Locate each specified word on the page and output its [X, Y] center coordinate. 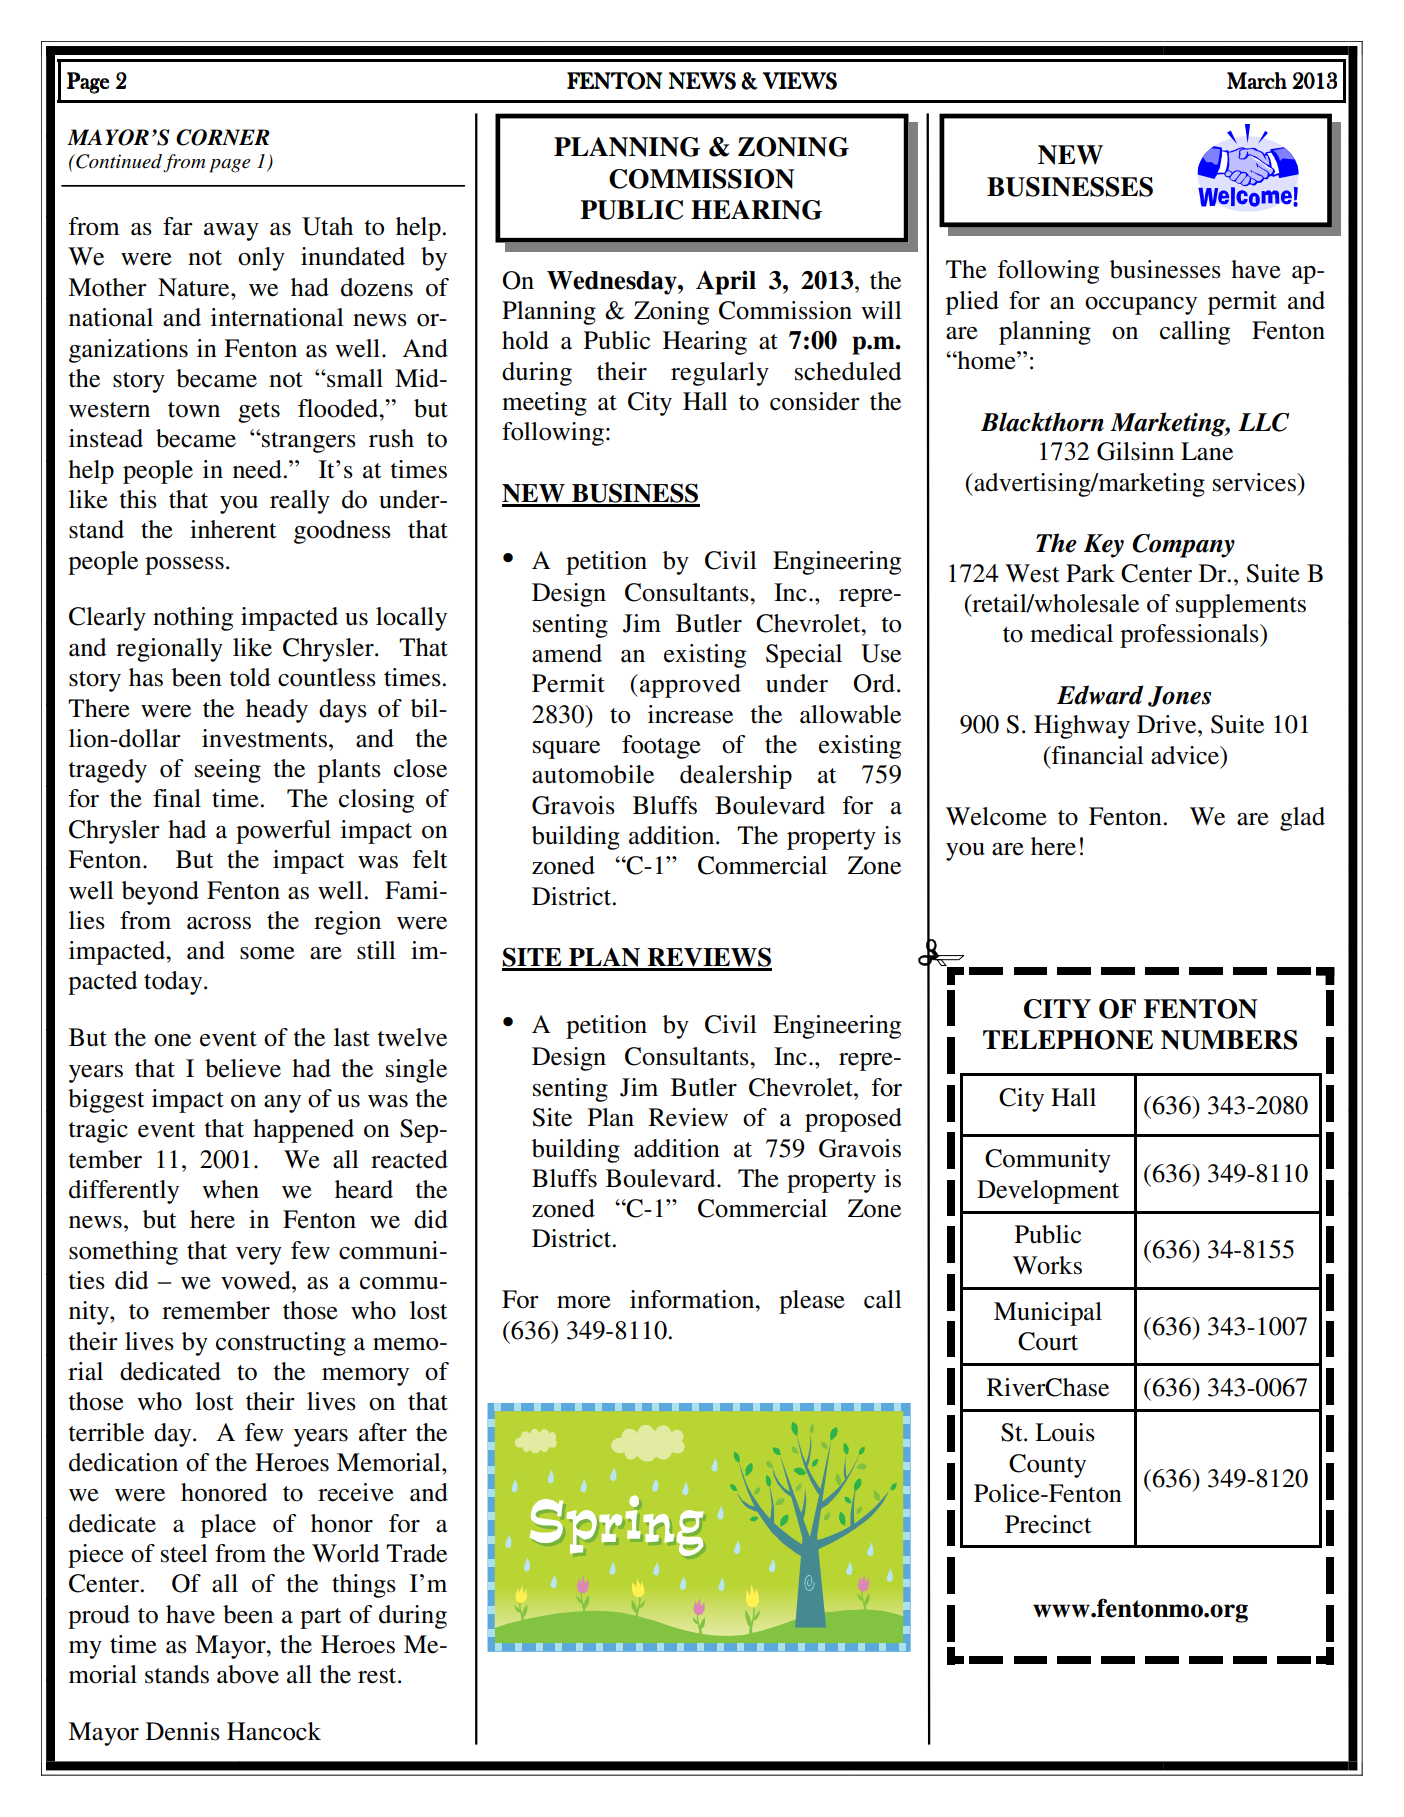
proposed [853, 1120]
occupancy [1141, 306]
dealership [736, 777]
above [248, 1674]
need [257, 469]
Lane [1207, 451]
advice [1186, 755]
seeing [228, 771]
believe [243, 1068]
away [231, 232]
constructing [281, 1344]
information [693, 1299]
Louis [1065, 1432]
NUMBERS [1229, 1040]
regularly [720, 374]
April [726, 283]
